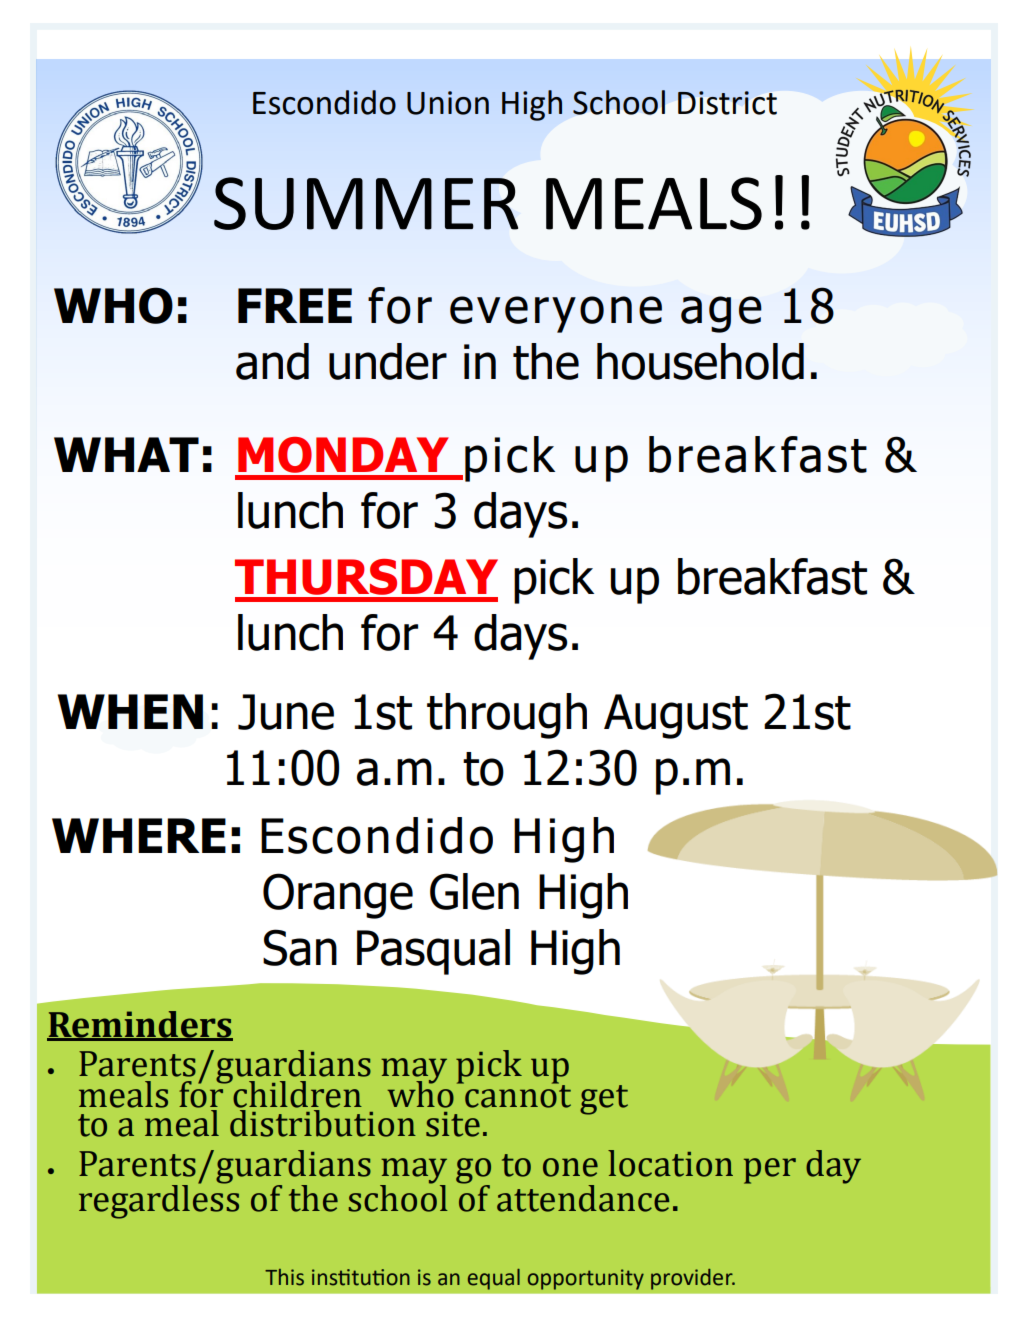 The width and height of the screenshot is (1028, 1331). Describe the element at coordinates (494, 1279) in the screenshot. I see `equal` at that location.
